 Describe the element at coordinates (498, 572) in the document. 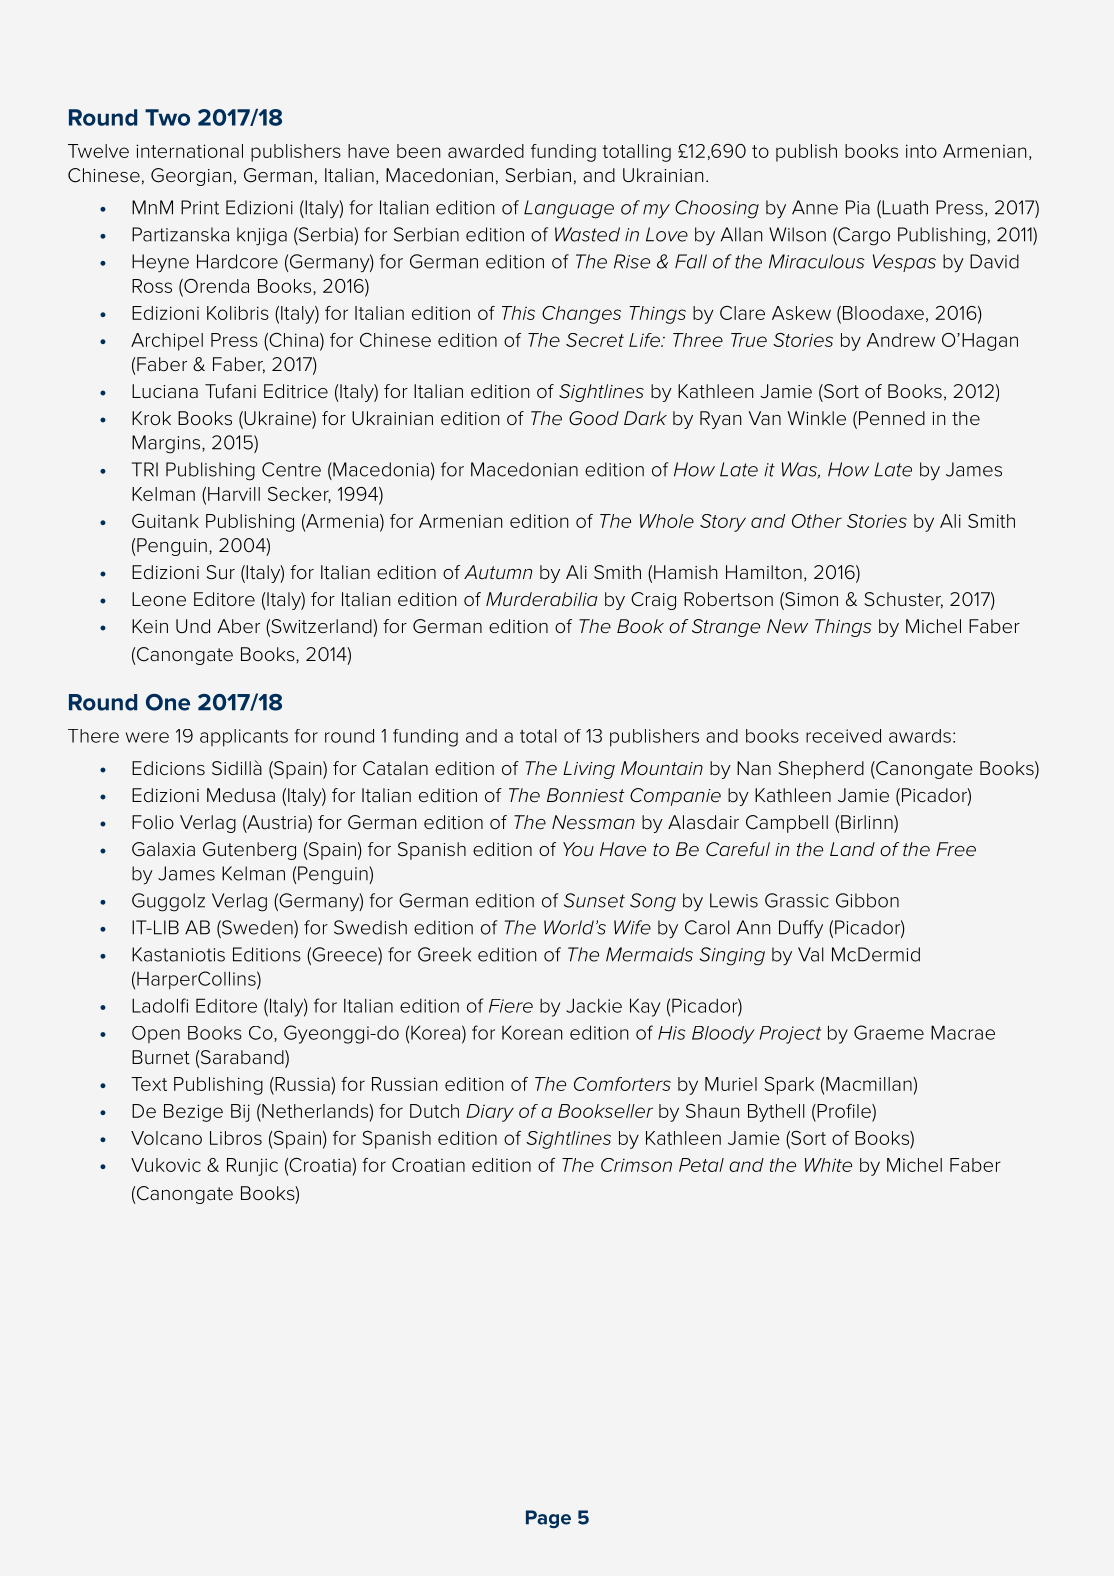

I see `Autumn` at that location.
